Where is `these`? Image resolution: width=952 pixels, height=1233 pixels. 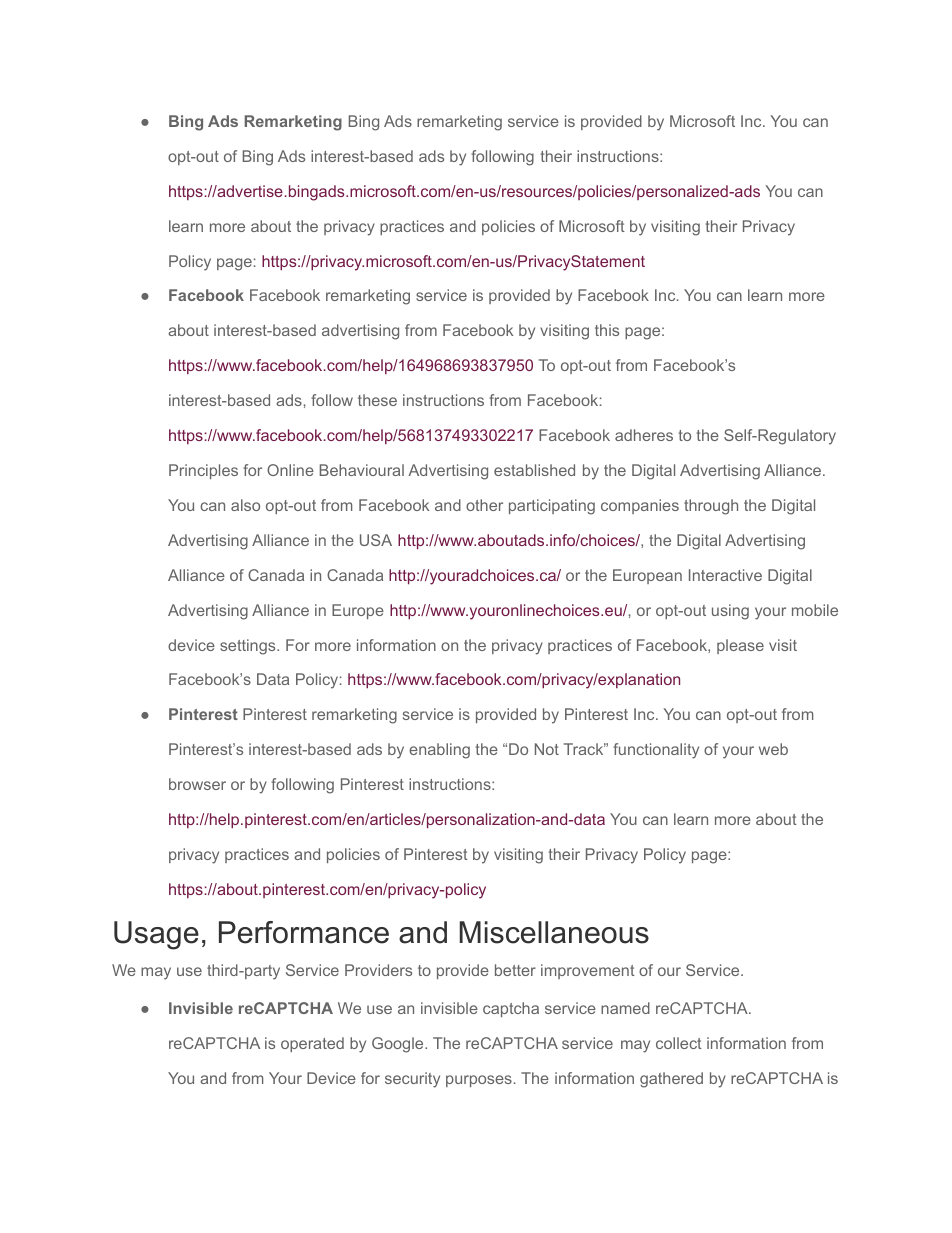 these is located at coordinates (377, 400).
